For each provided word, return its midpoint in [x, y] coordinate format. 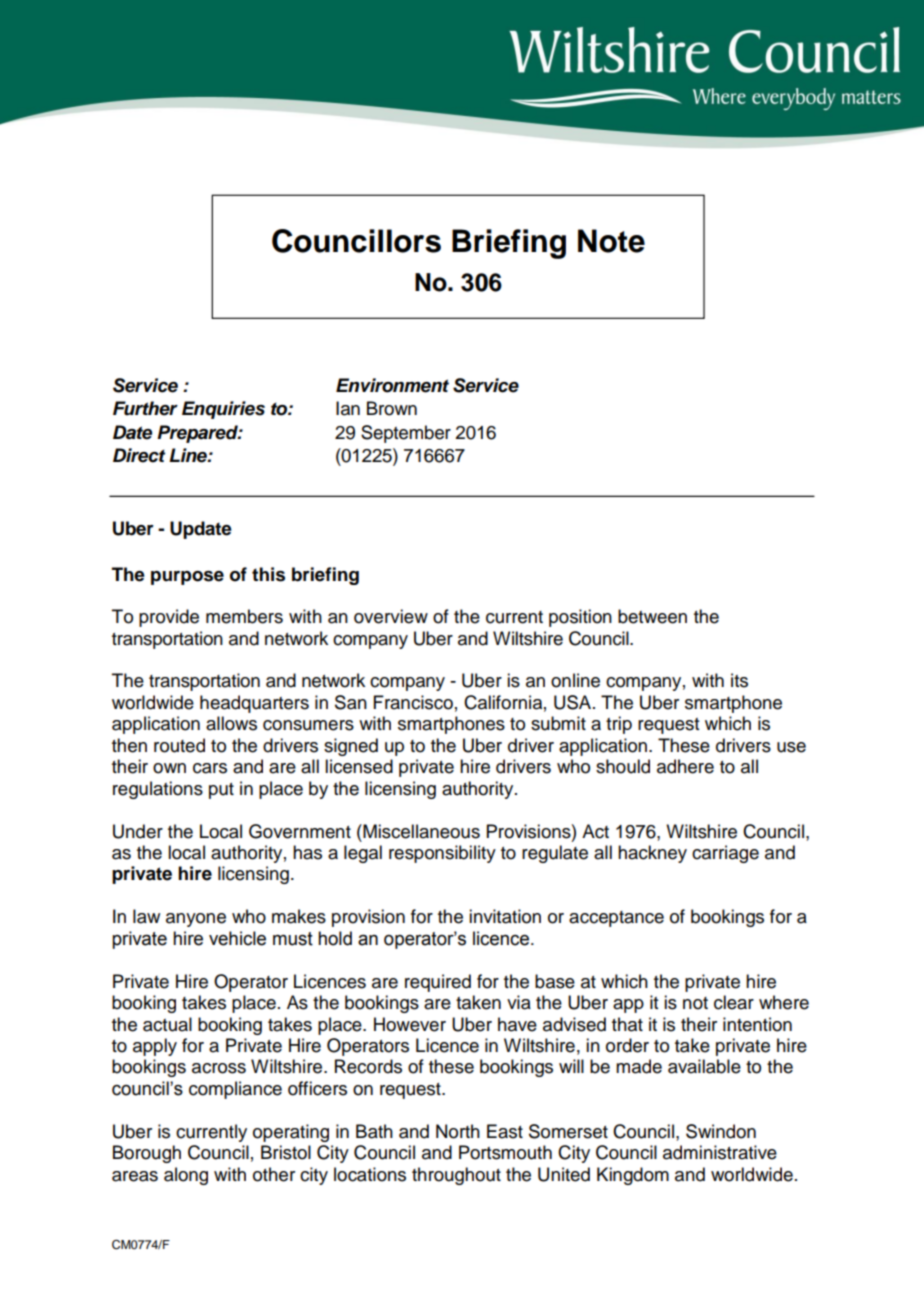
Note [611, 241]
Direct [139, 455]
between [652, 616]
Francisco [413, 702]
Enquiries [223, 410]
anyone [196, 920]
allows [231, 723]
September [406, 434]
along [186, 1176]
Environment [392, 385]
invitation [505, 916]
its [739, 680]
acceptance [616, 919]
